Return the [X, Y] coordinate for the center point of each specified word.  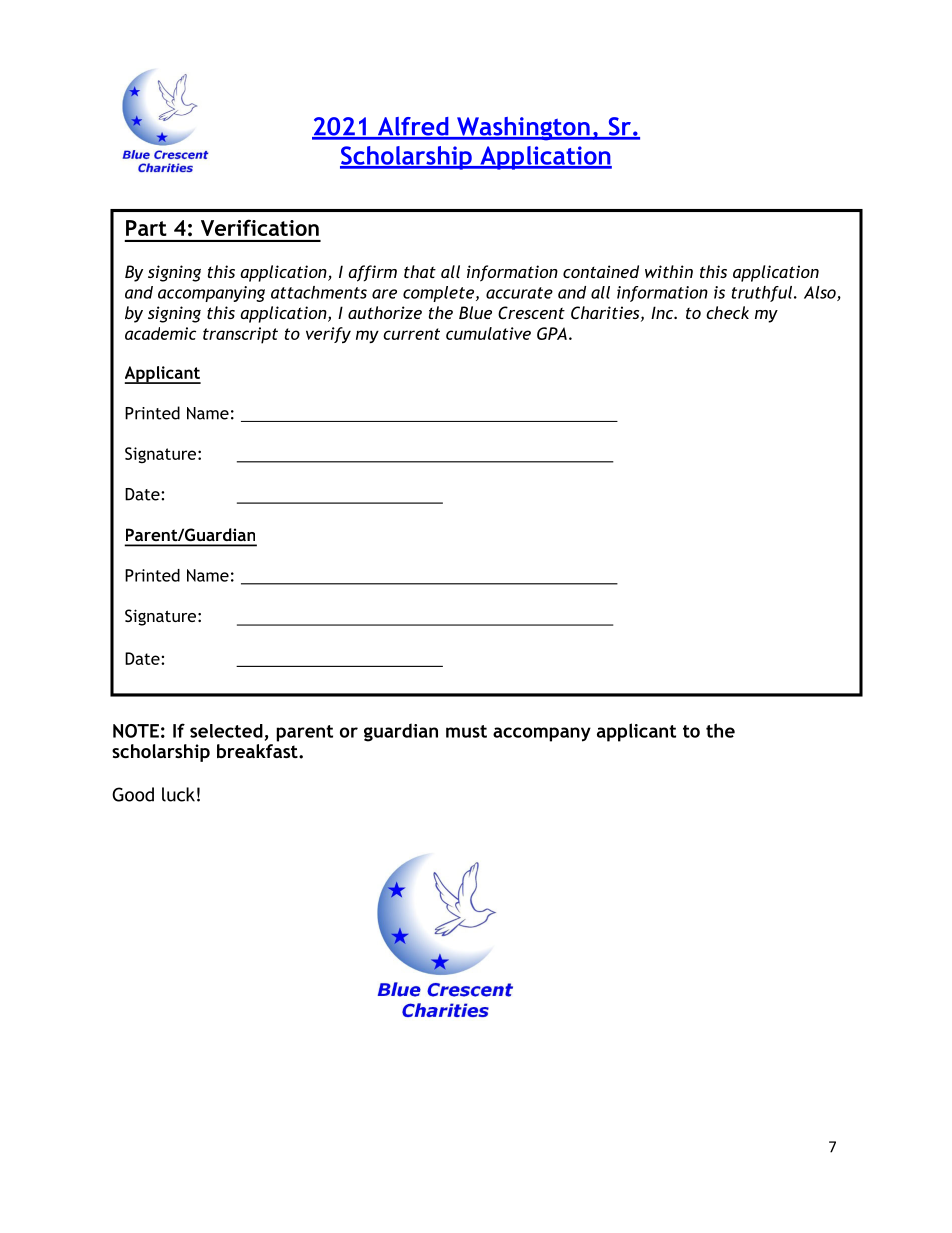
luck [178, 794]
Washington [523, 129]
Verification [260, 227]
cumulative [488, 333]
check [727, 312]
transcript [240, 335]
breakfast [258, 749]
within [669, 271]
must [466, 731]
